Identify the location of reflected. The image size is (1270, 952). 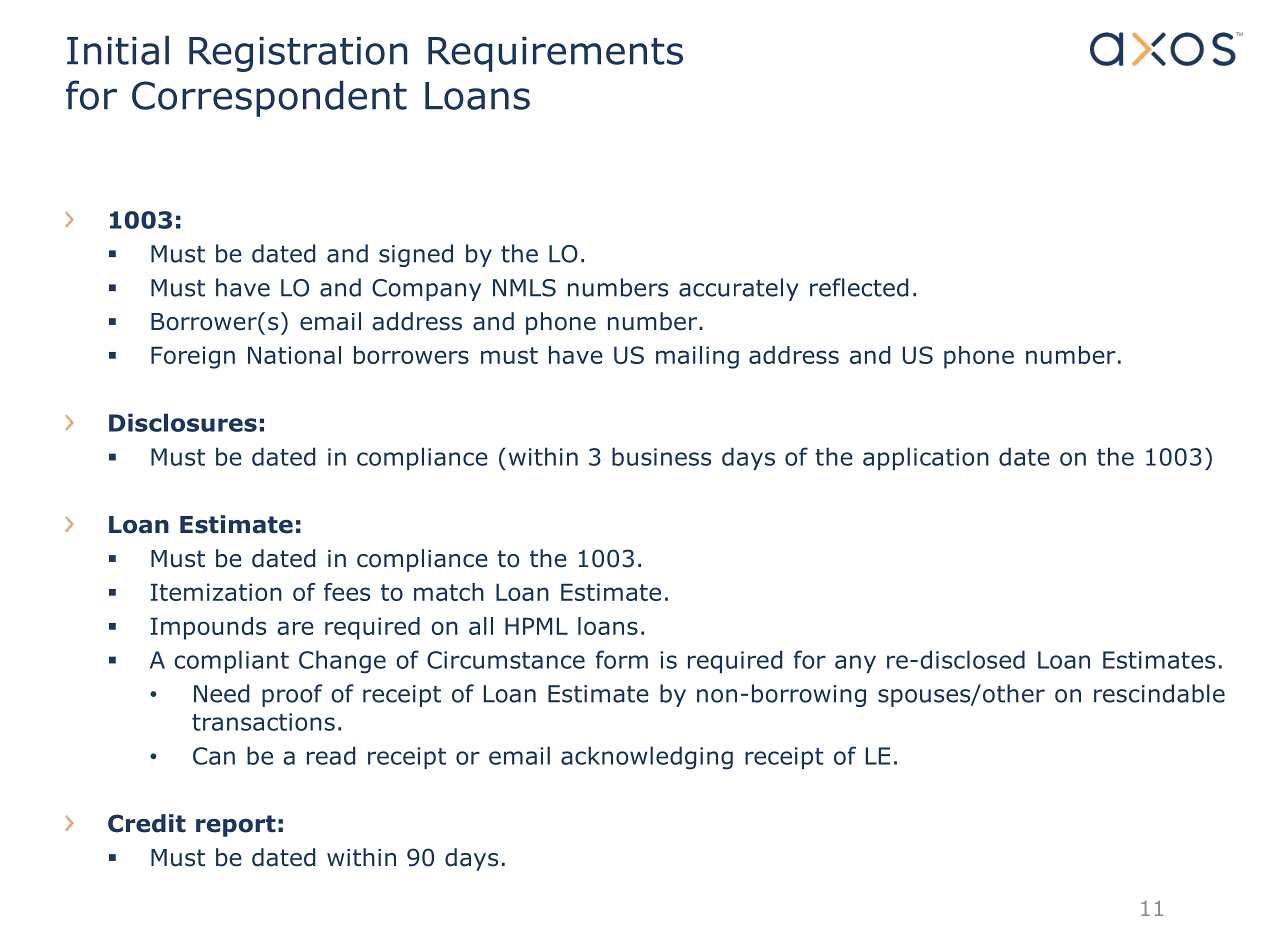
(859, 287).
